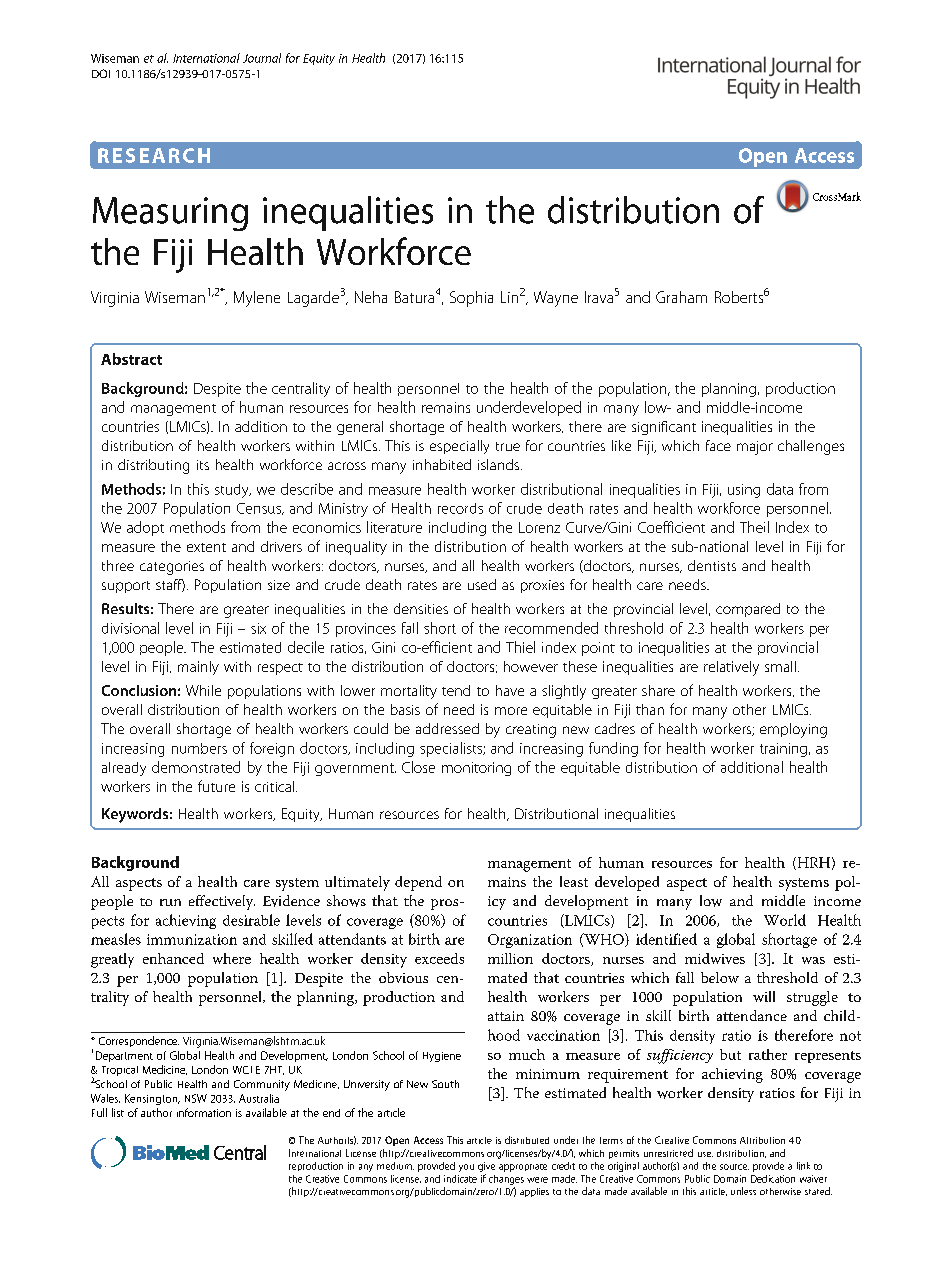 The width and height of the screenshot is (952, 1265). What do you see at coordinates (748, 610) in the screenshot?
I see `compared` at bounding box center [748, 610].
